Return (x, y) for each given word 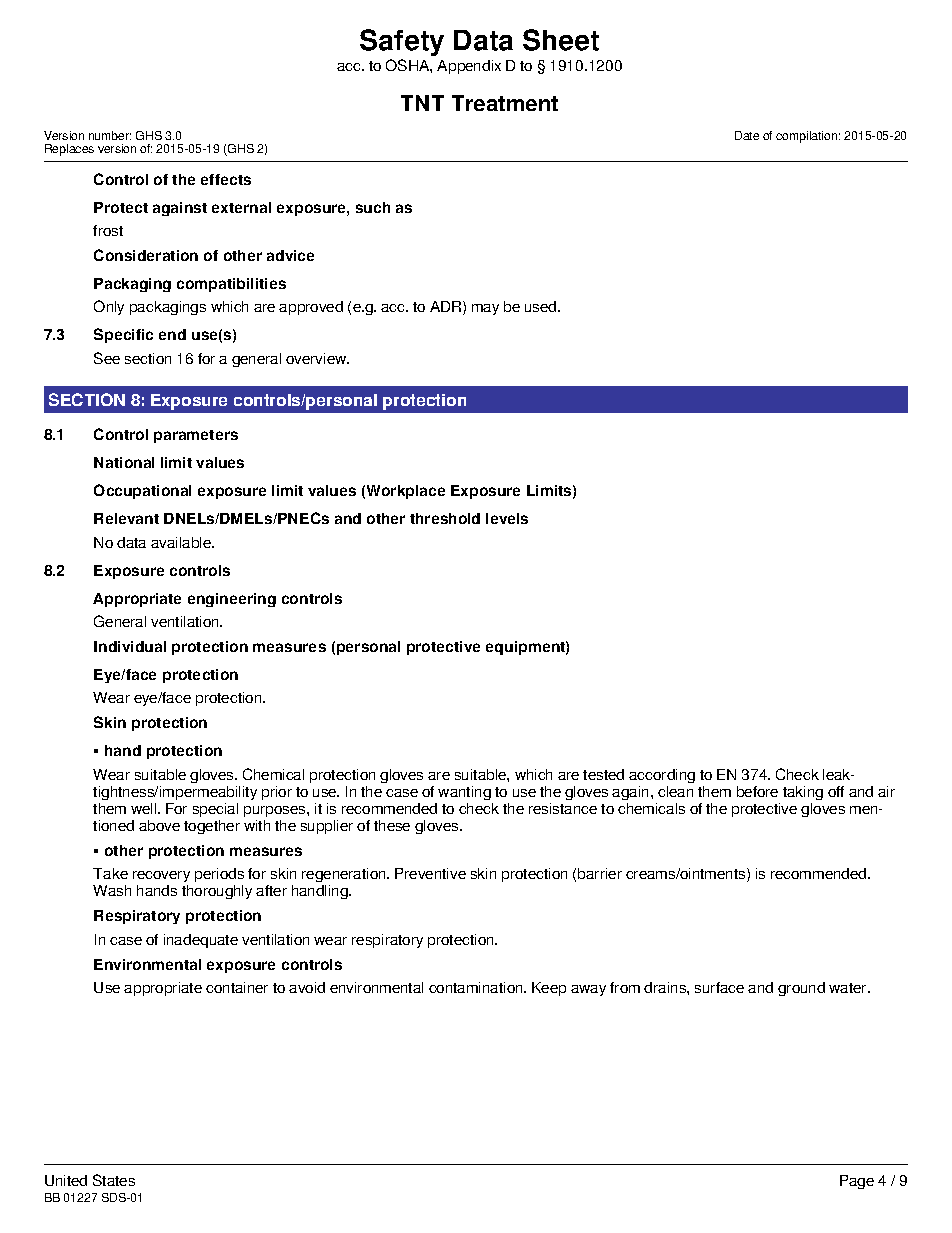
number (110, 135)
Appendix (469, 67)
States (114, 1180)
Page (857, 1182)
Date (747, 135)
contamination (477, 987)
